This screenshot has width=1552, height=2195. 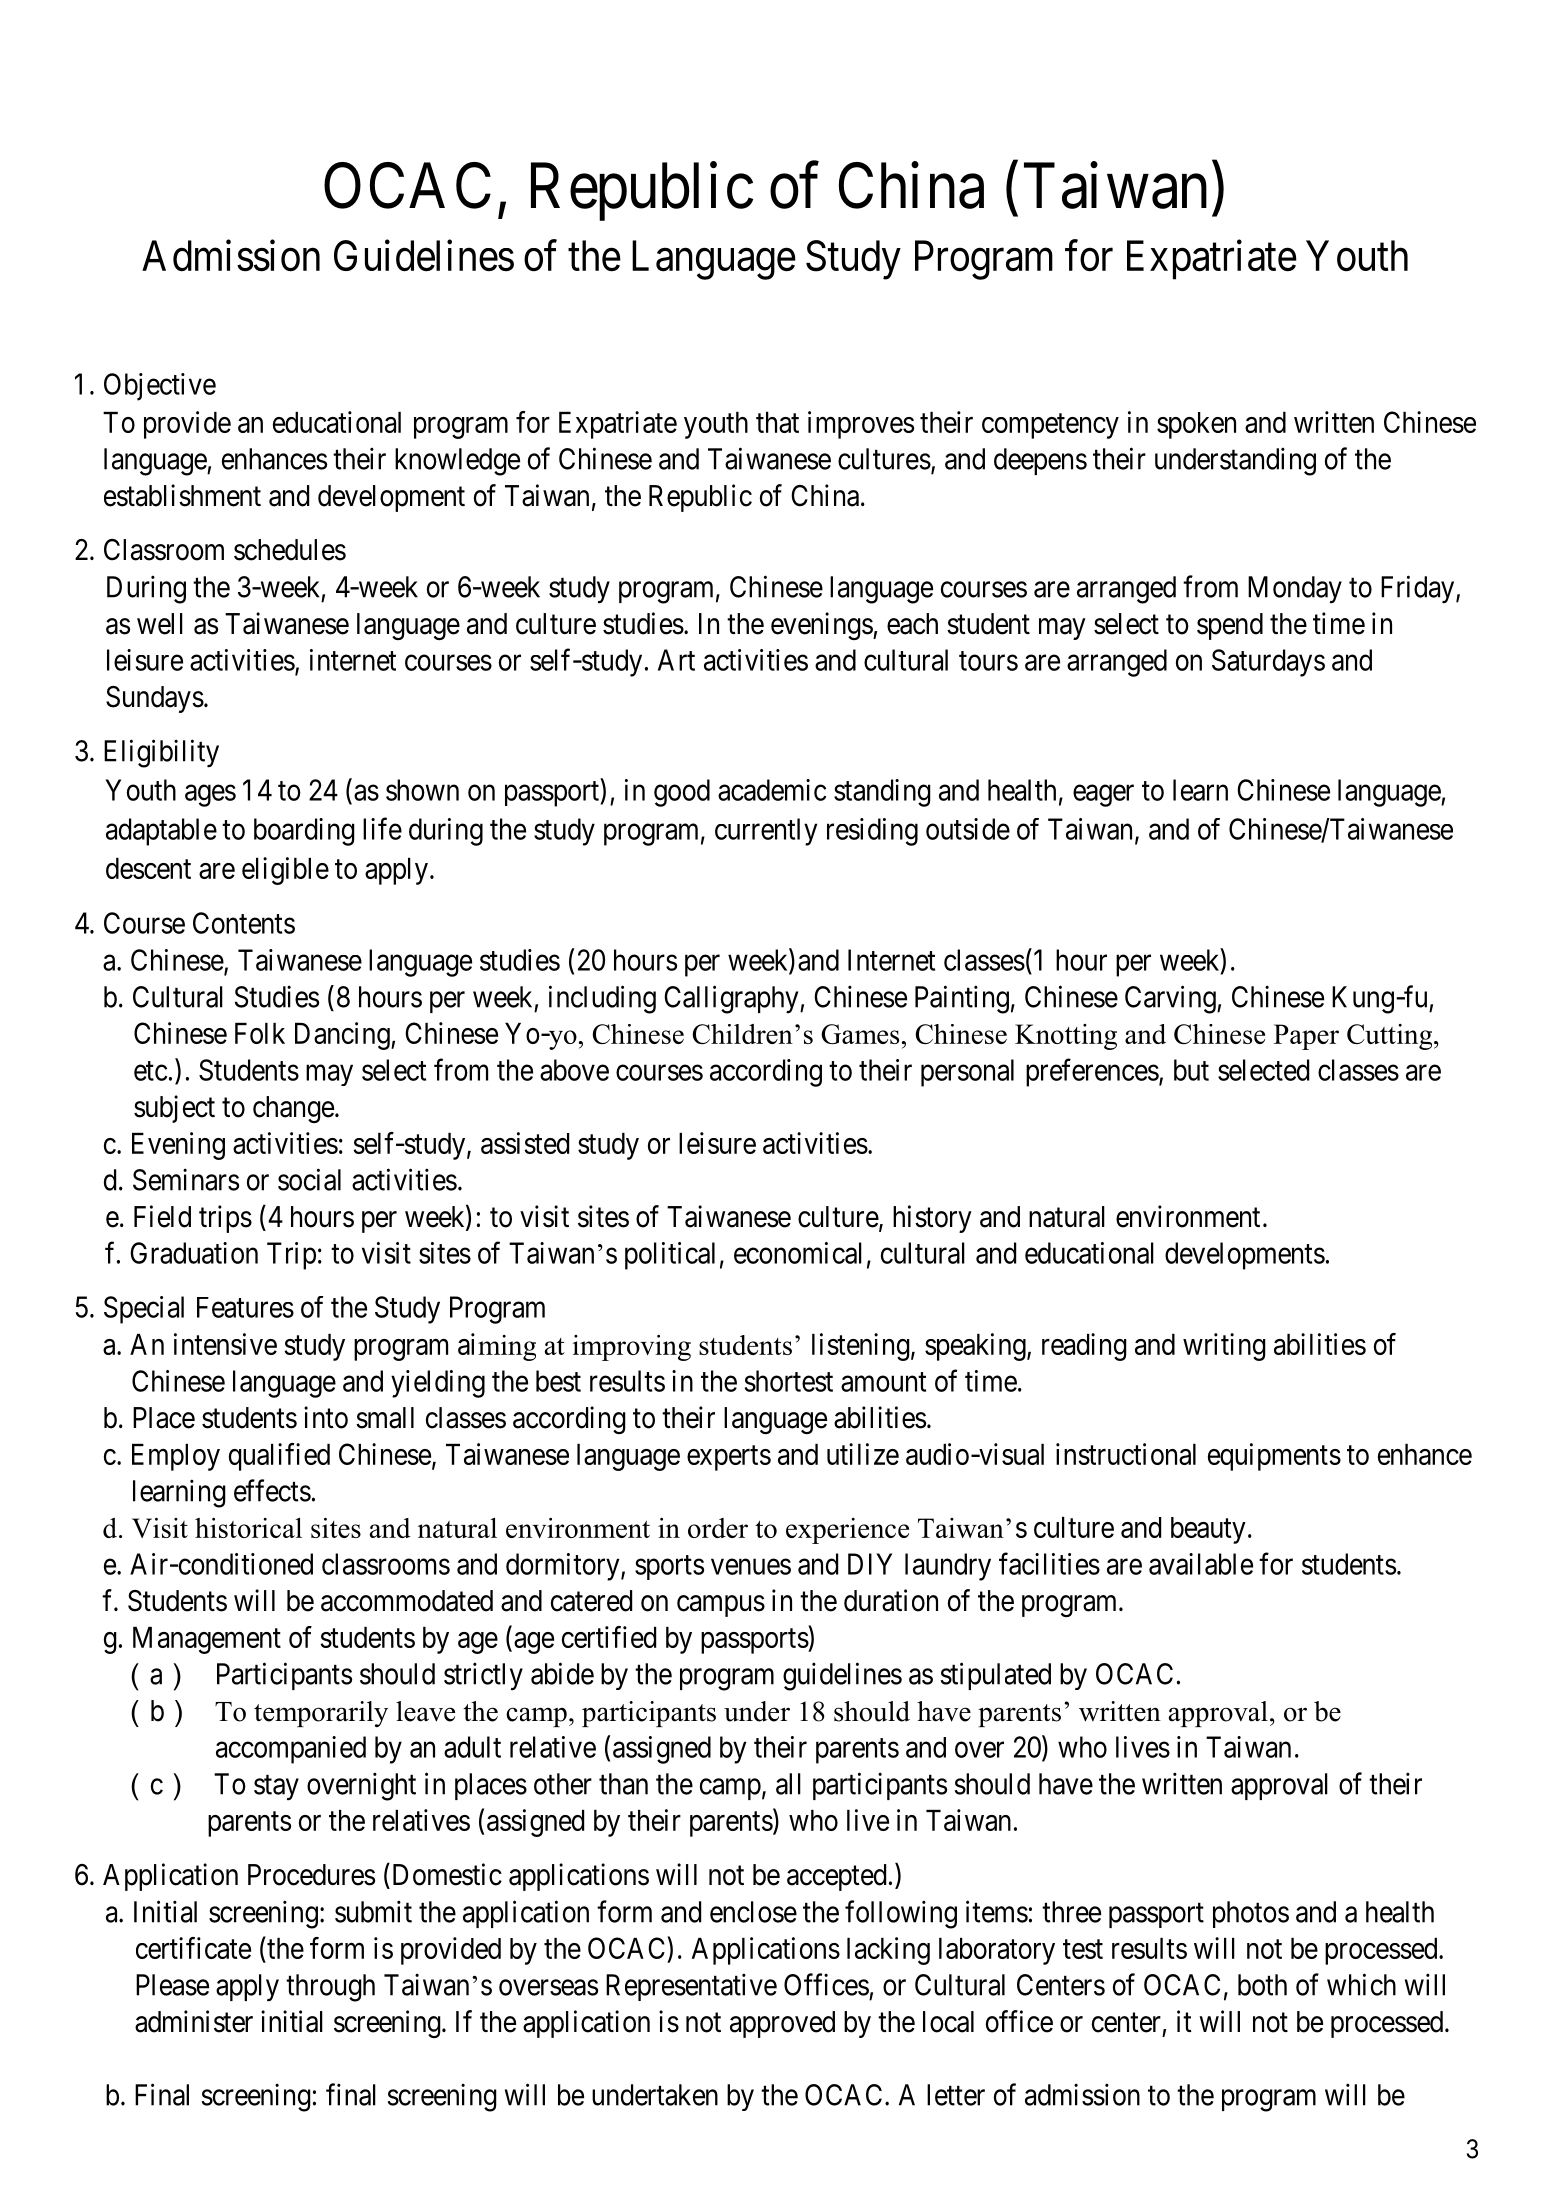 What do you see at coordinates (1262, 1985) in the screenshot?
I see `both` at bounding box center [1262, 1985].
